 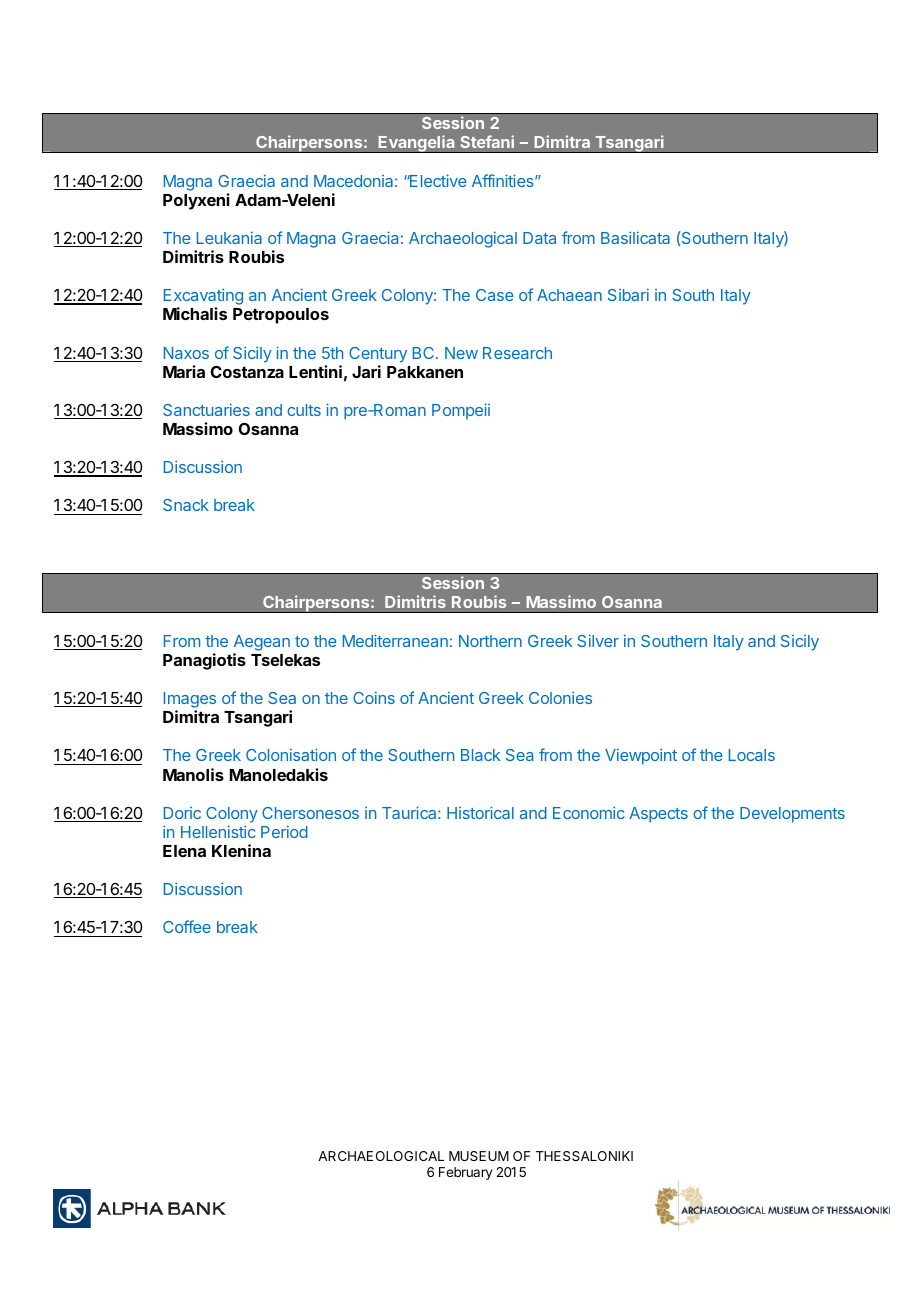 I want to click on Aegean, so click(x=262, y=643).
